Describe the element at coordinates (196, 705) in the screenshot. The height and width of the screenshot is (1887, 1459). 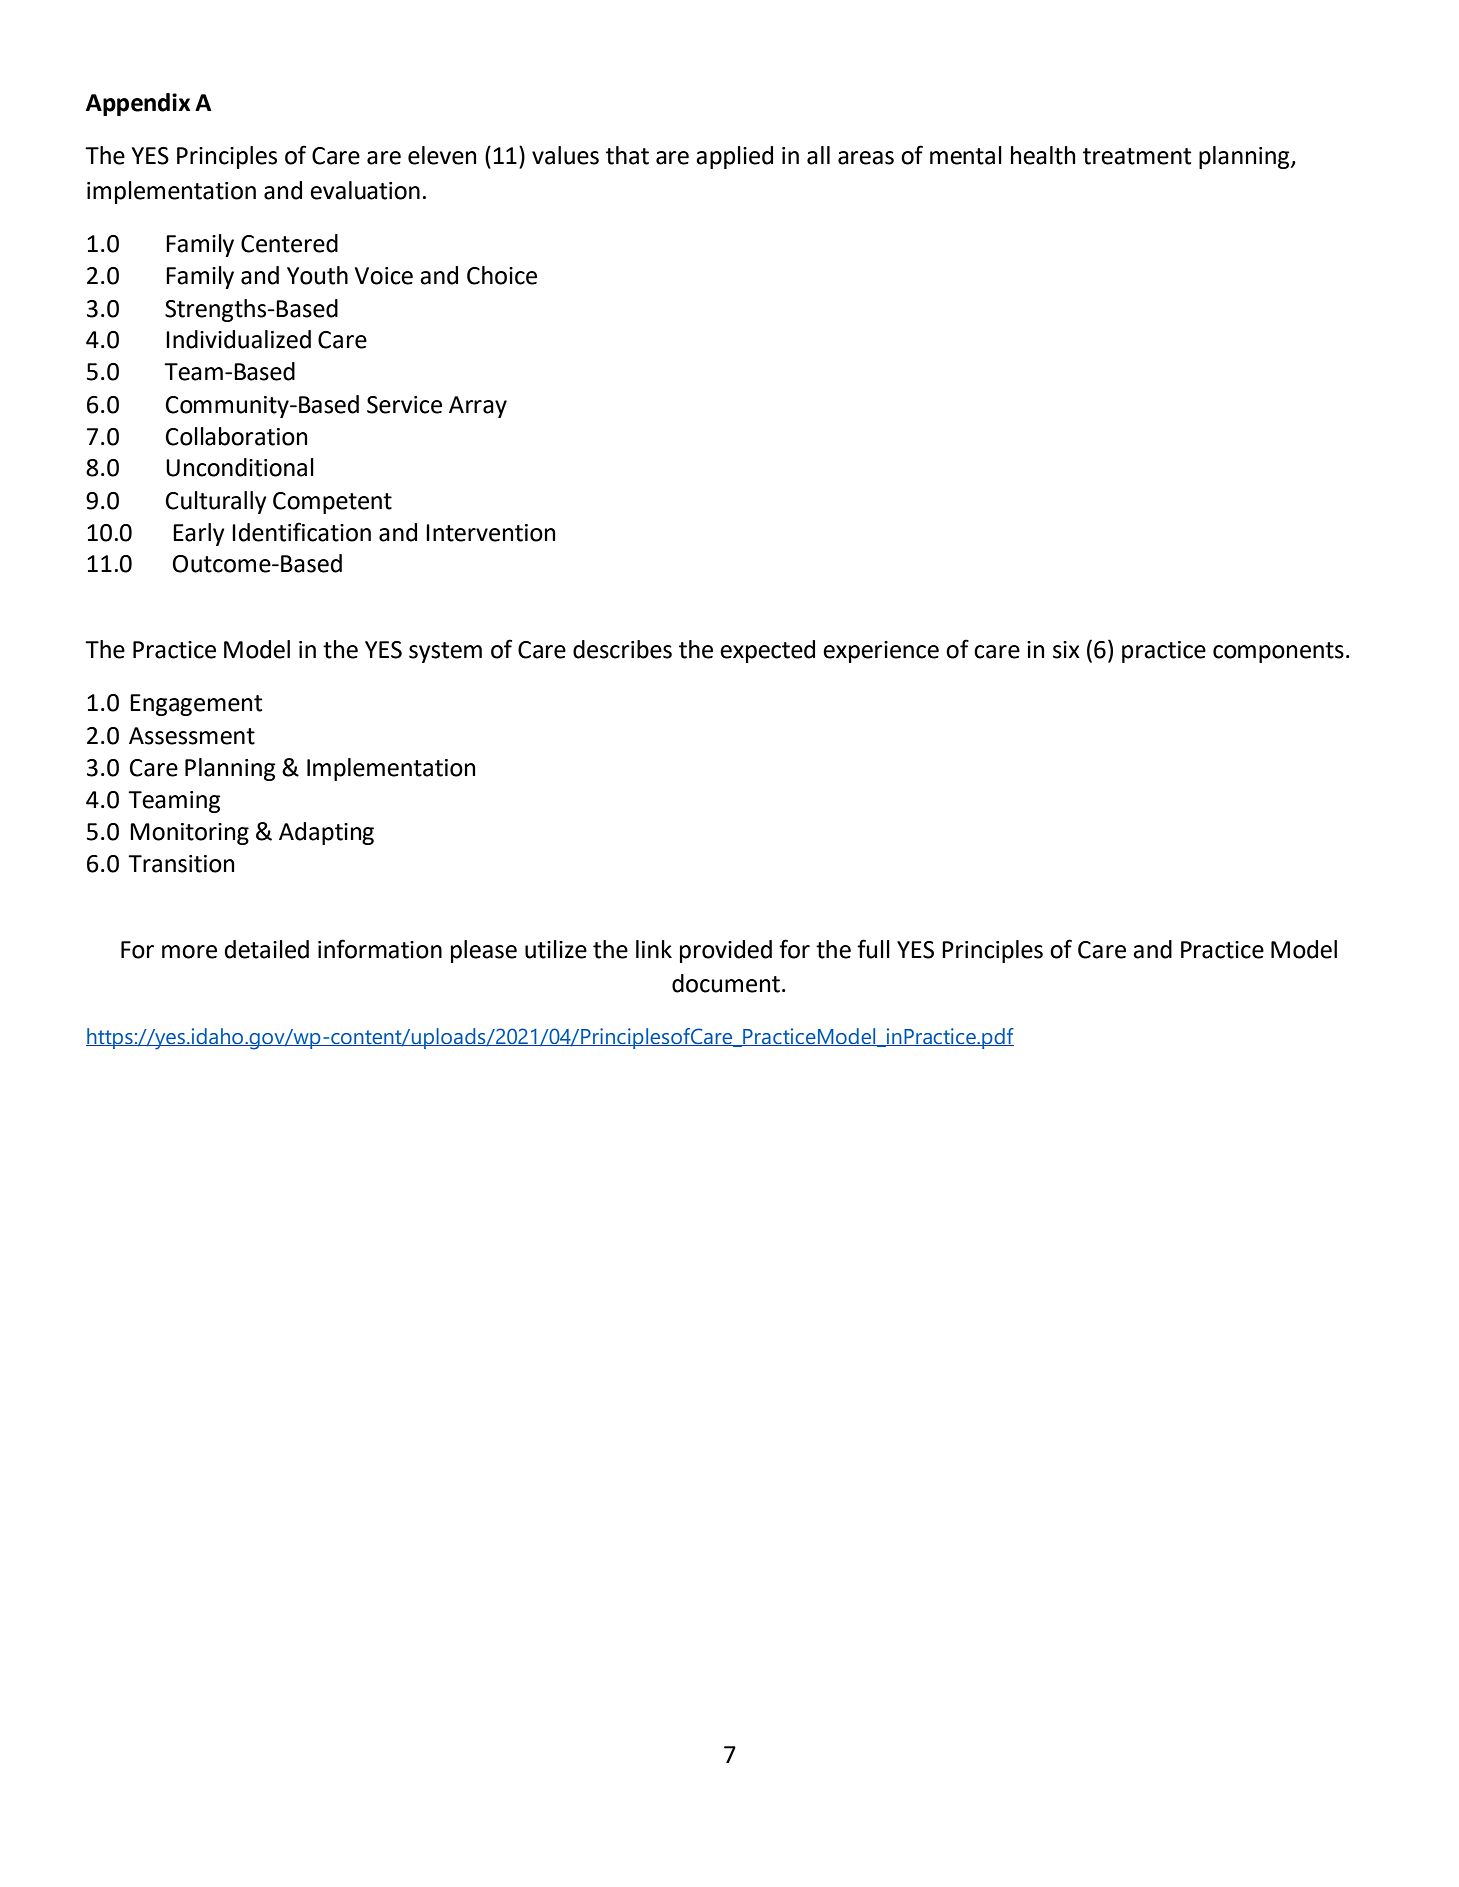
I see `Engagement` at that location.
